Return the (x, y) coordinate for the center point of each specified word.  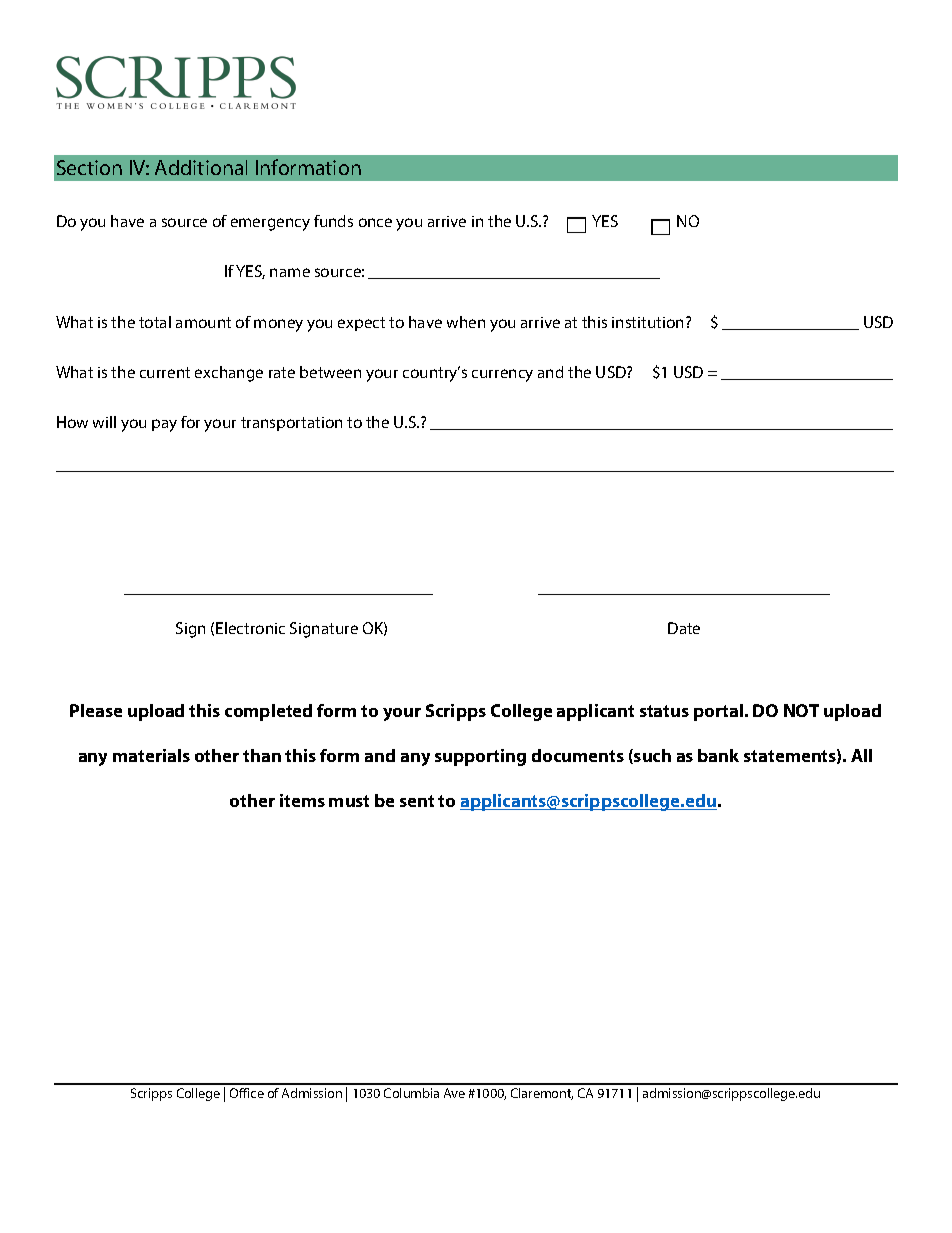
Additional (201, 167)
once (375, 222)
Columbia (411, 1093)
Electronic (250, 628)
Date (684, 628)
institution (649, 322)
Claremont (542, 1094)
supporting (480, 757)
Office (247, 1093)
